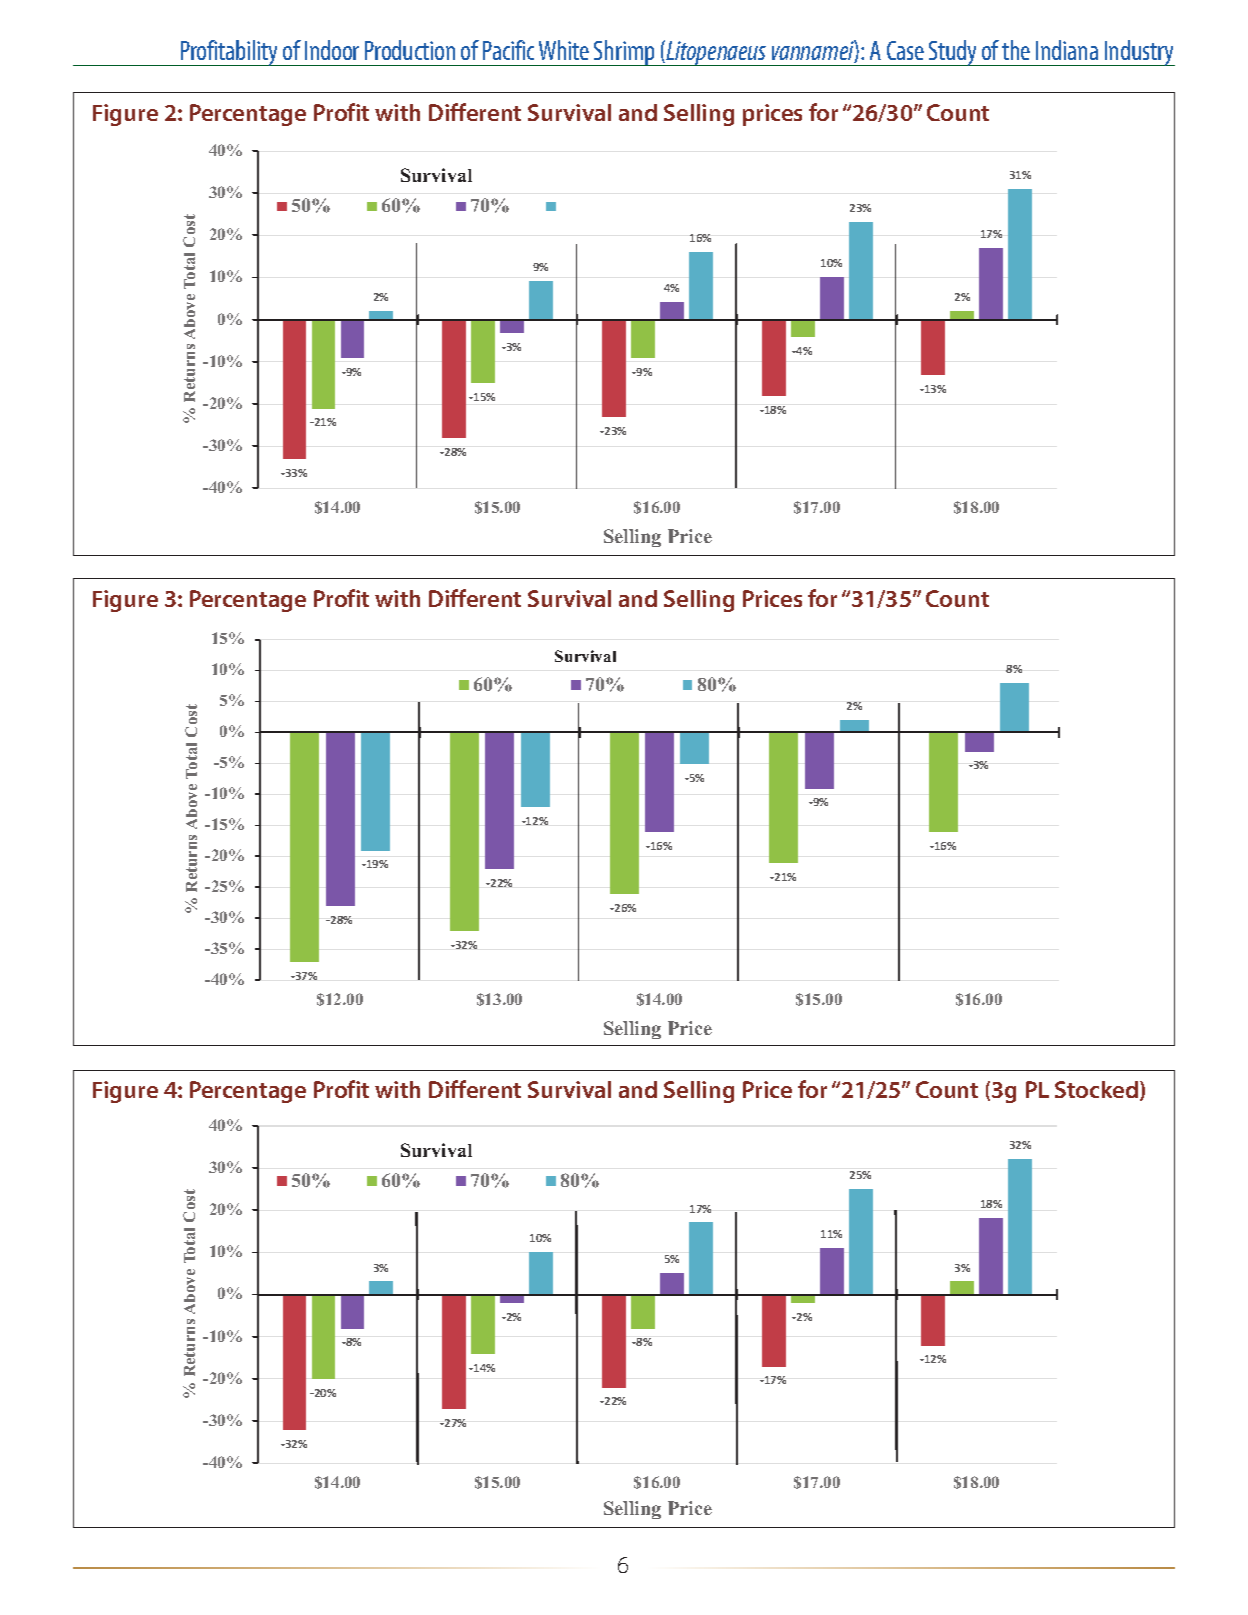  I want to click on Indiana, so click(1067, 50).
